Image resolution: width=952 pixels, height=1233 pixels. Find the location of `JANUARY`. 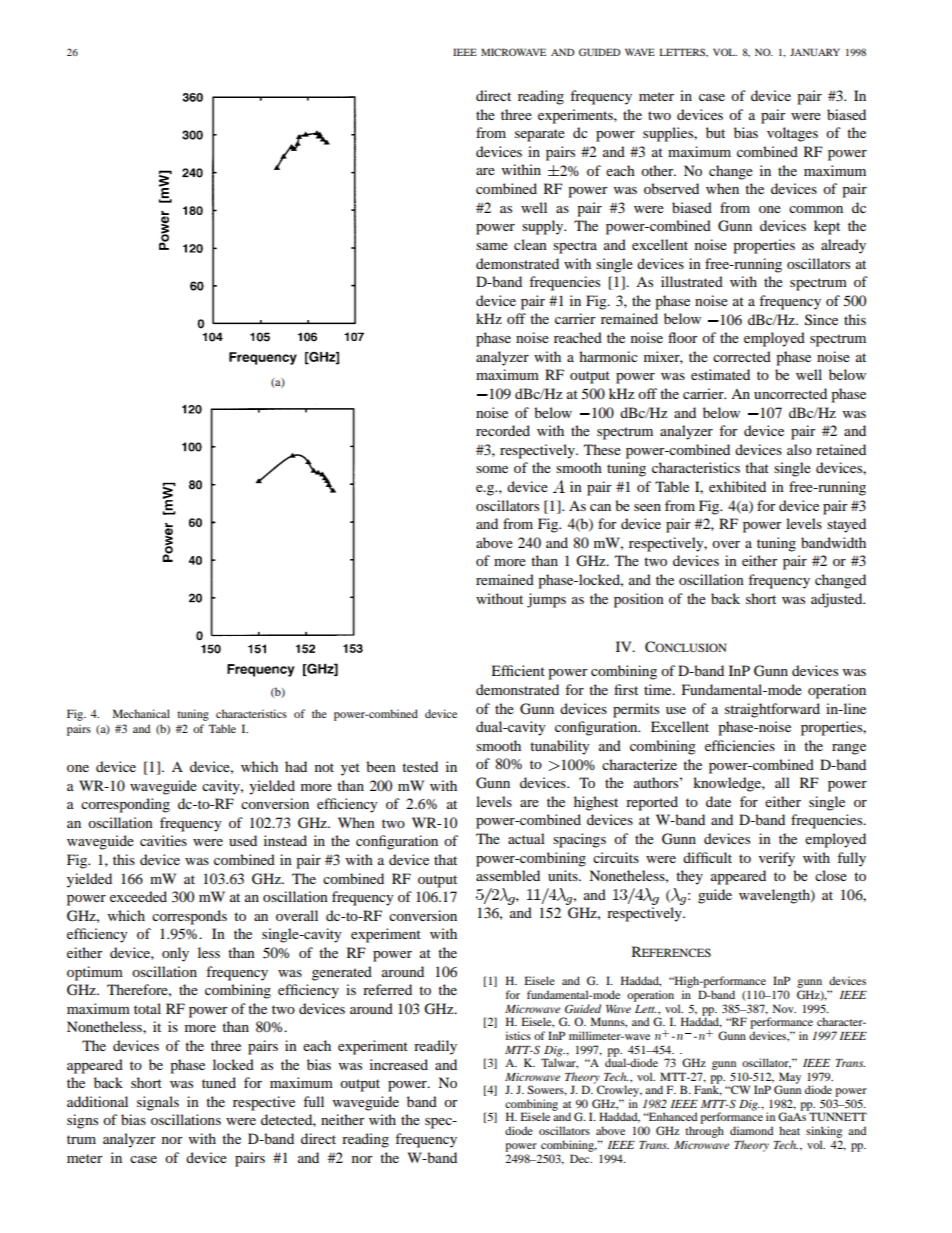

JANUARY is located at coordinates (815, 52).
